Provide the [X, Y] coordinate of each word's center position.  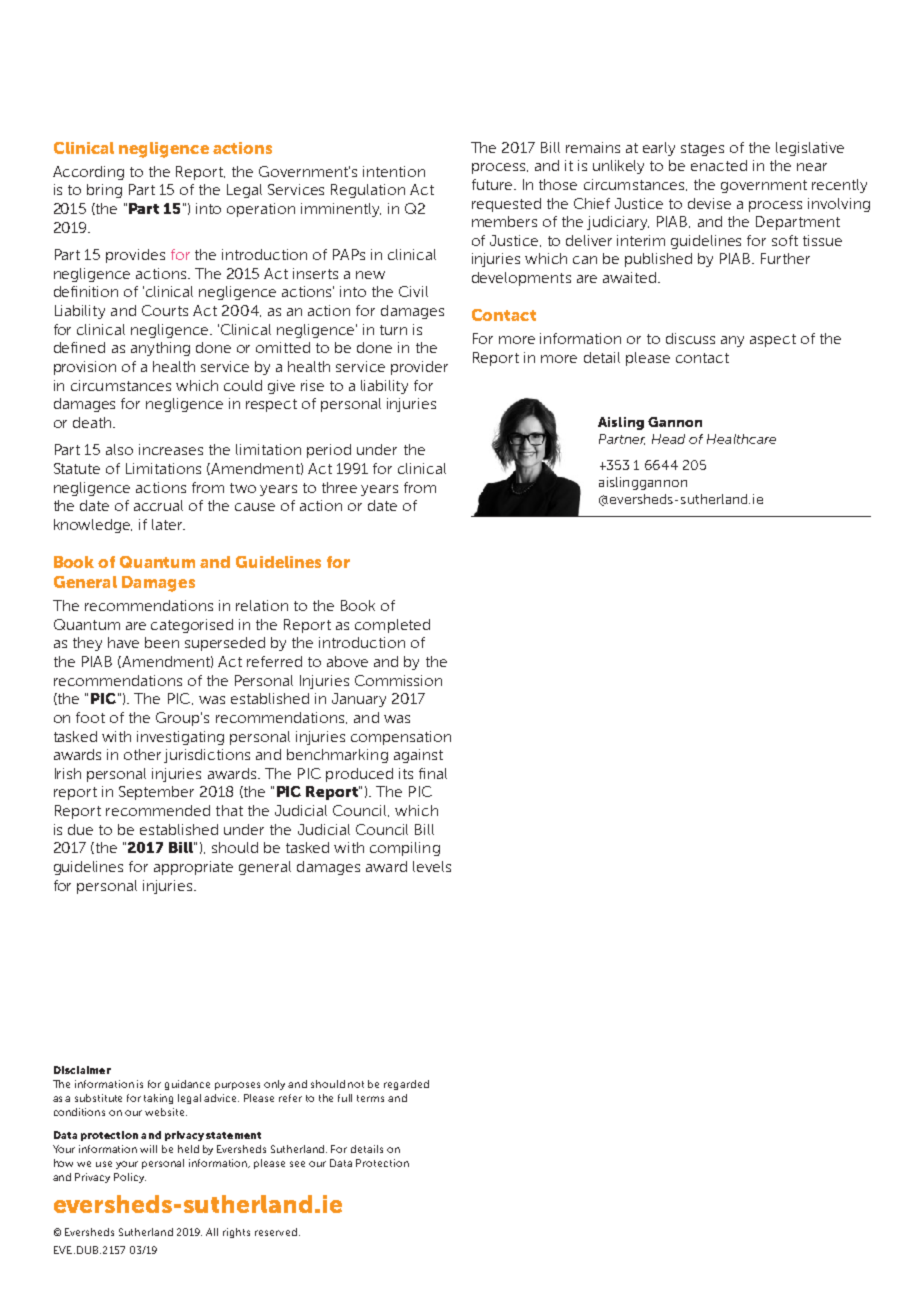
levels [432, 866]
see [297, 1164]
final [433, 773]
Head [668, 439]
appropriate [193, 868]
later [168, 524]
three [339, 487]
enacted [719, 165]
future [493, 184]
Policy [130, 1178]
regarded [406, 1085]
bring [104, 191]
